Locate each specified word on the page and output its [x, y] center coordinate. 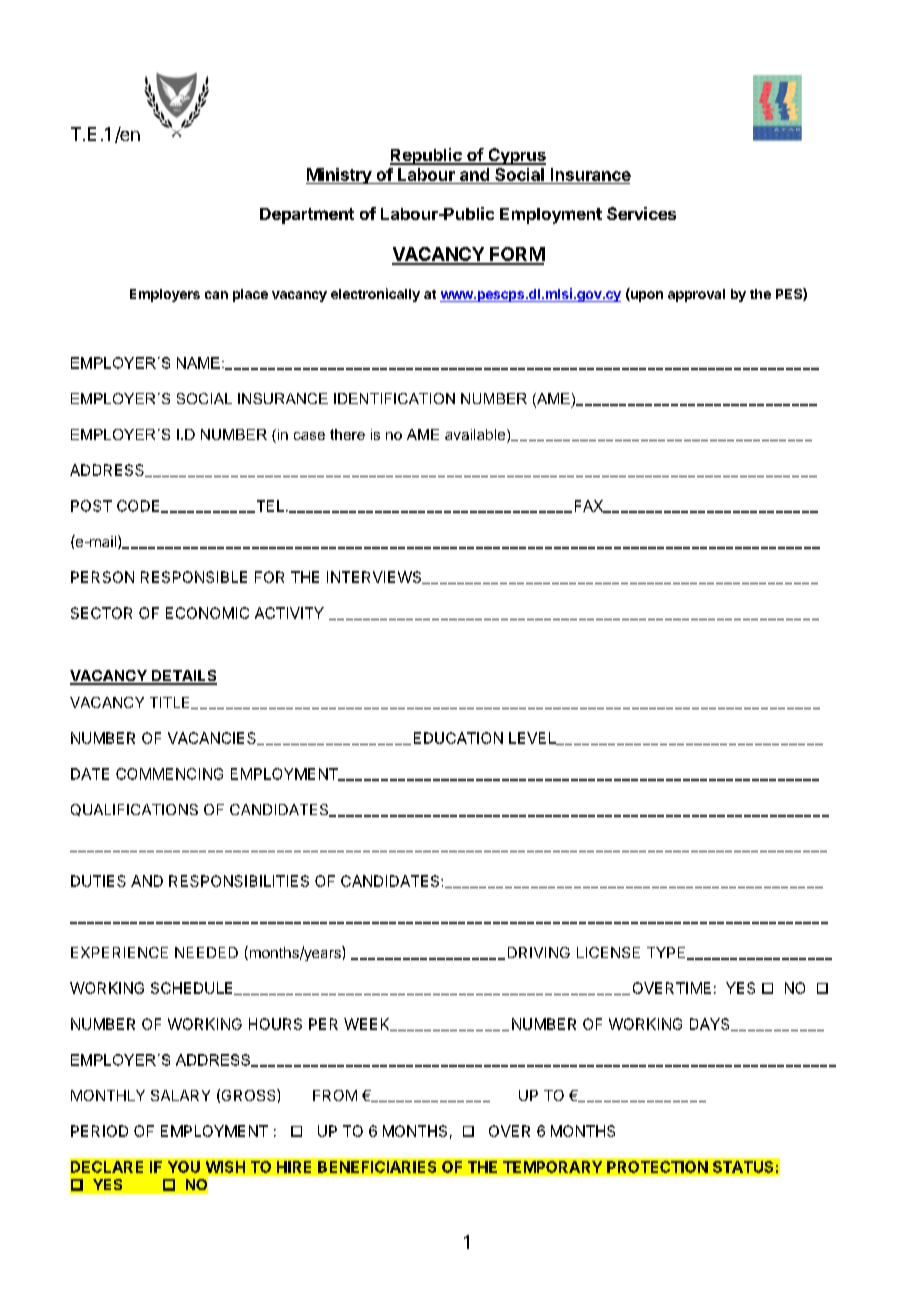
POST [91, 506]
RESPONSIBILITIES [239, 881]
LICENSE [608, 952]
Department [307, 216]
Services [641, 213]
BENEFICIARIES [377, 1167]
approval [696, 295]
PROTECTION [657, 1167]
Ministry [339, 176]
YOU [184, 1167]
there [347, 434]
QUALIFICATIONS [134, 810]
